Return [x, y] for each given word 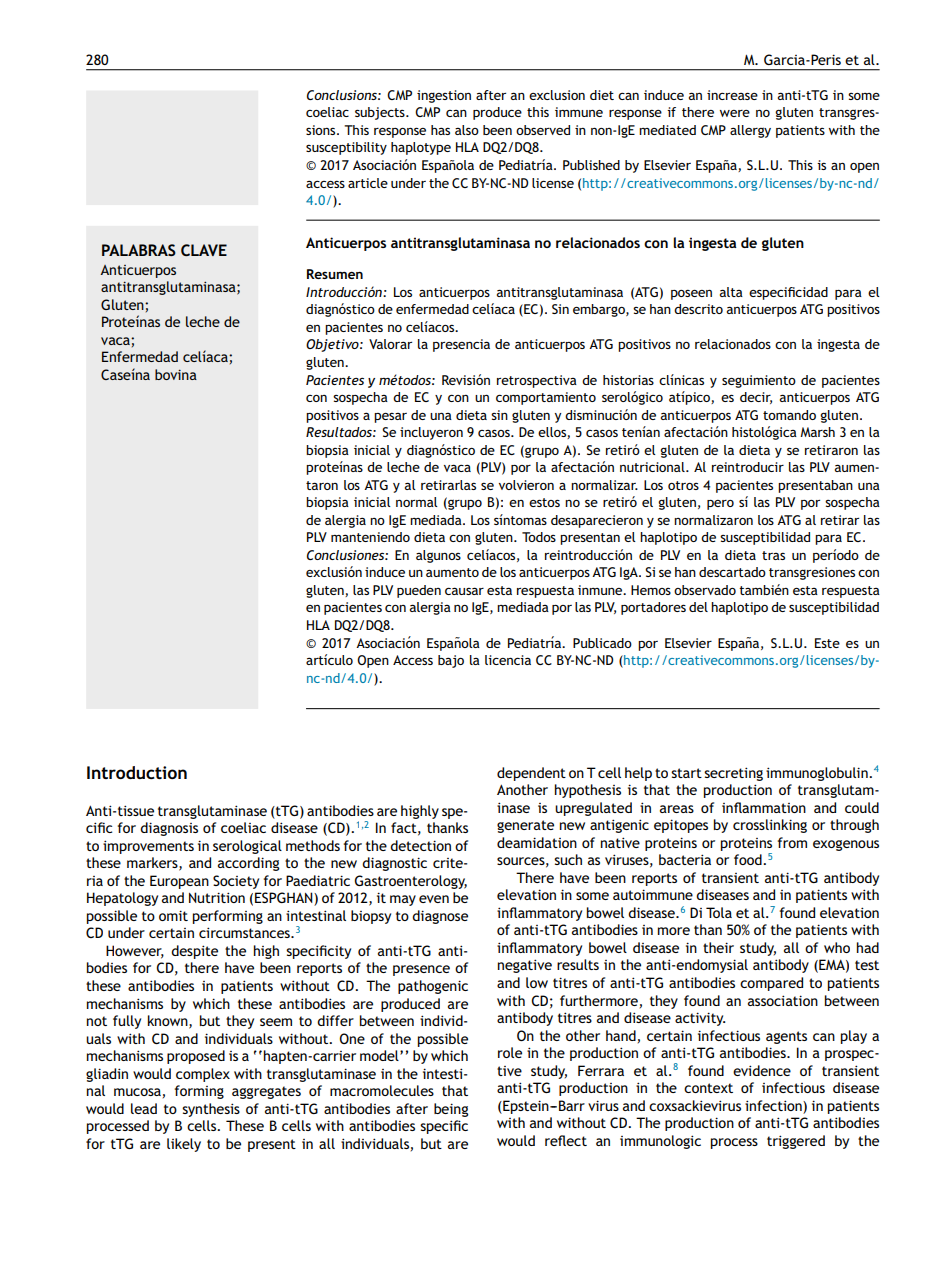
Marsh [817, 432]
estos [544, 502]
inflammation [764, 807]
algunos [438, 556]
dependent [531, 774]
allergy [750, 131]
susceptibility [346, 148]
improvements [148, 847]
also [467, 130]
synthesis [211, 1110]
